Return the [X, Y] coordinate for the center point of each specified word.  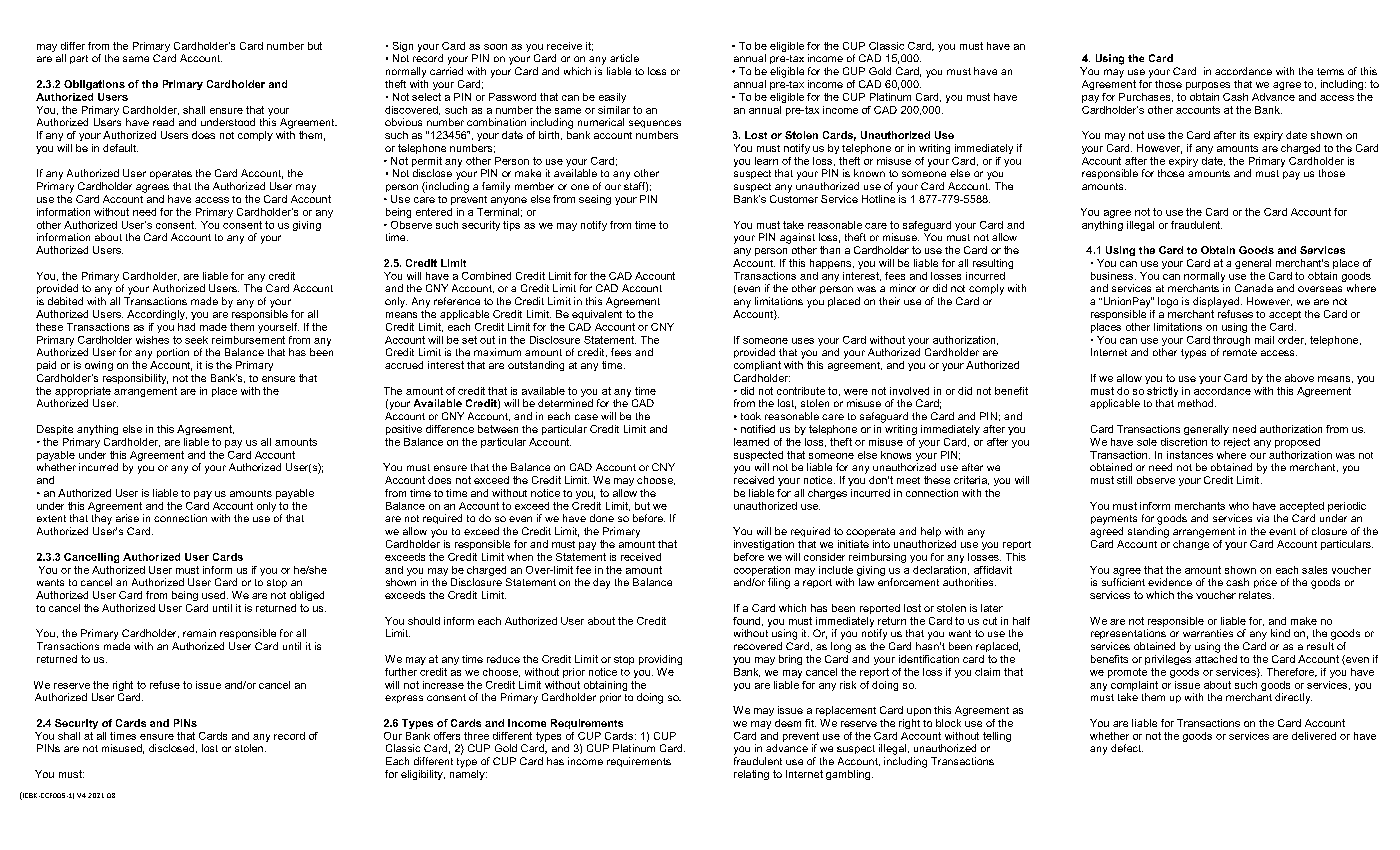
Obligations [94, 85]
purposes [1208, 86]
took [751, 416]
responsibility [135, 379]
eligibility [423, 775]
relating [751, 775]
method [1195, 403]
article [624, 58]
